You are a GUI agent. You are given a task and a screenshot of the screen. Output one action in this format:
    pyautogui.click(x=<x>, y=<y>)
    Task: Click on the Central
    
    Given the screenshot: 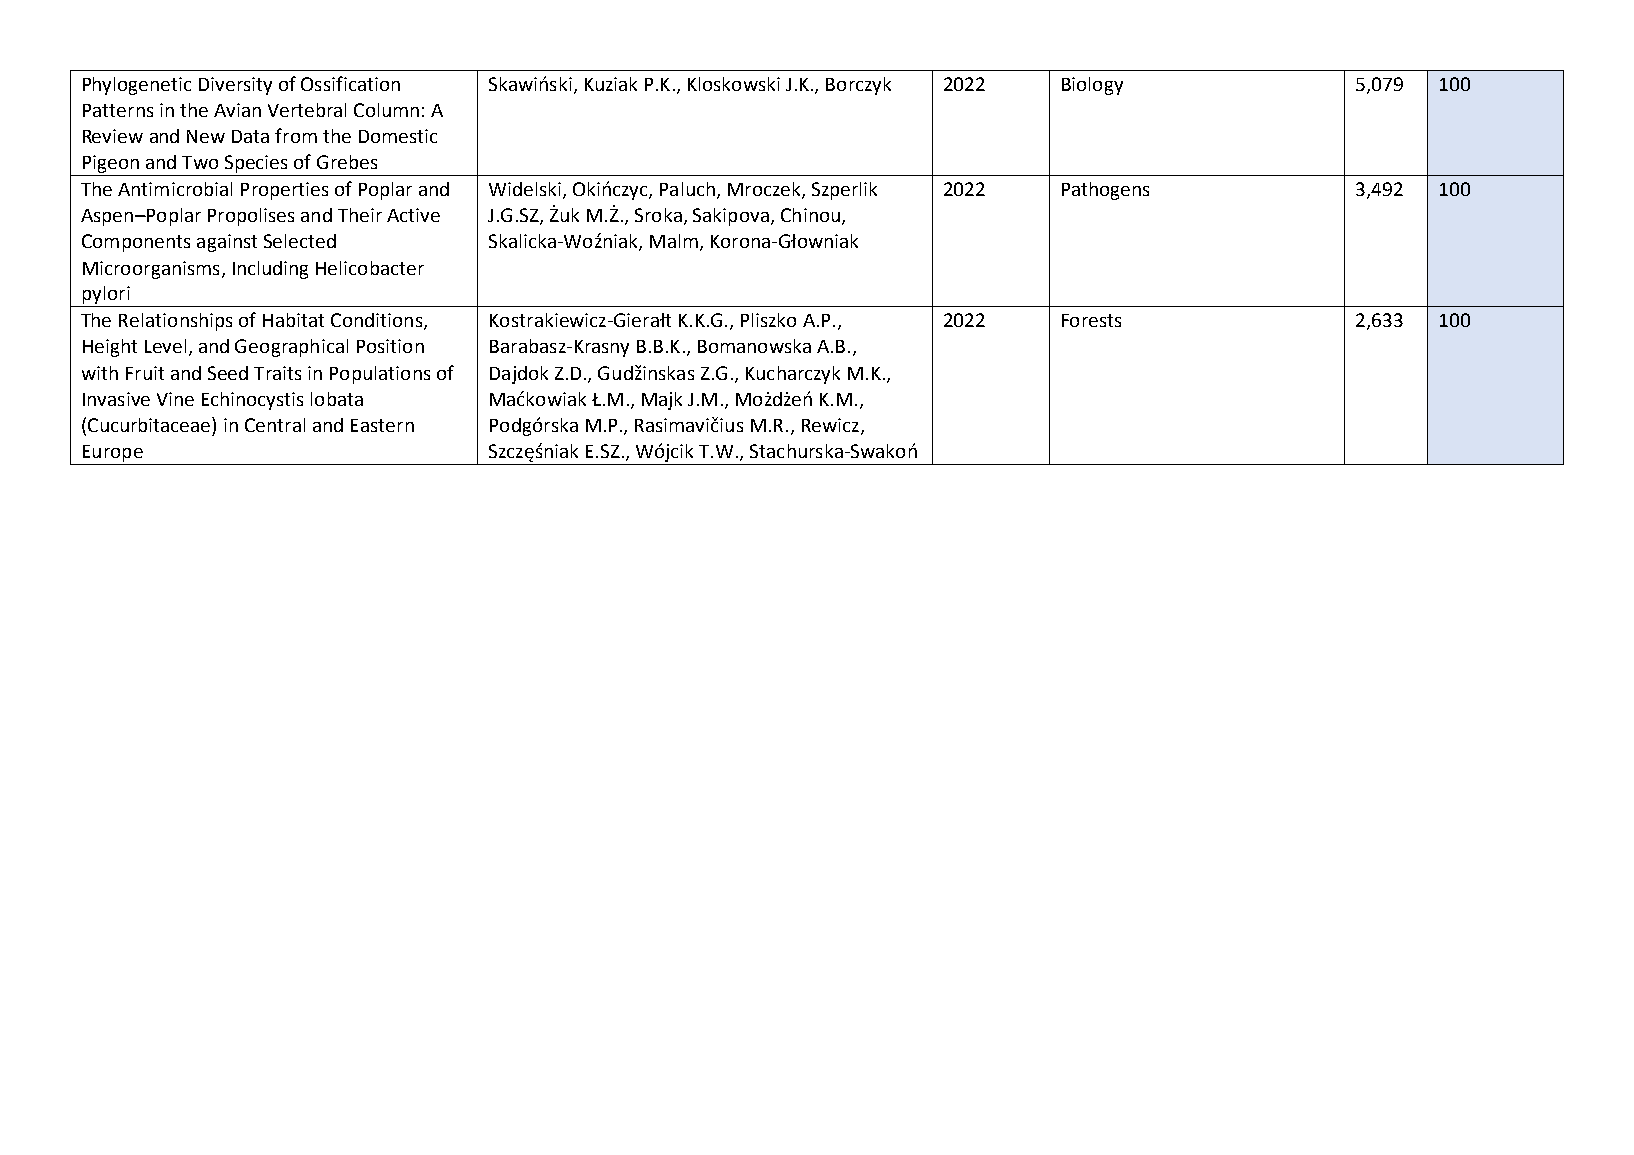 What is the action you would take?
    pyautogui.click(x=275, y=425)
